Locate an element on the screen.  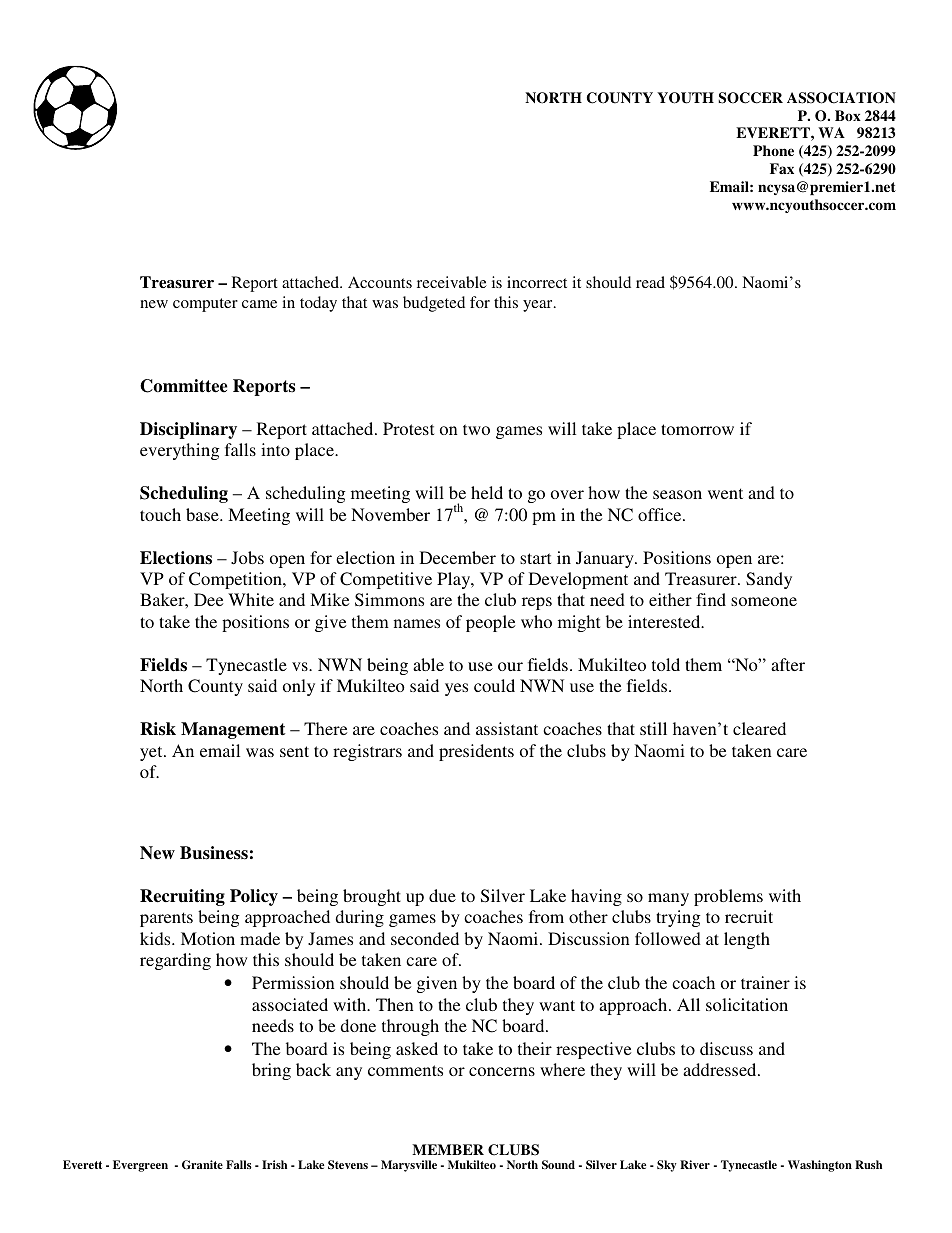
everything is located at coordinates (179, 451).
